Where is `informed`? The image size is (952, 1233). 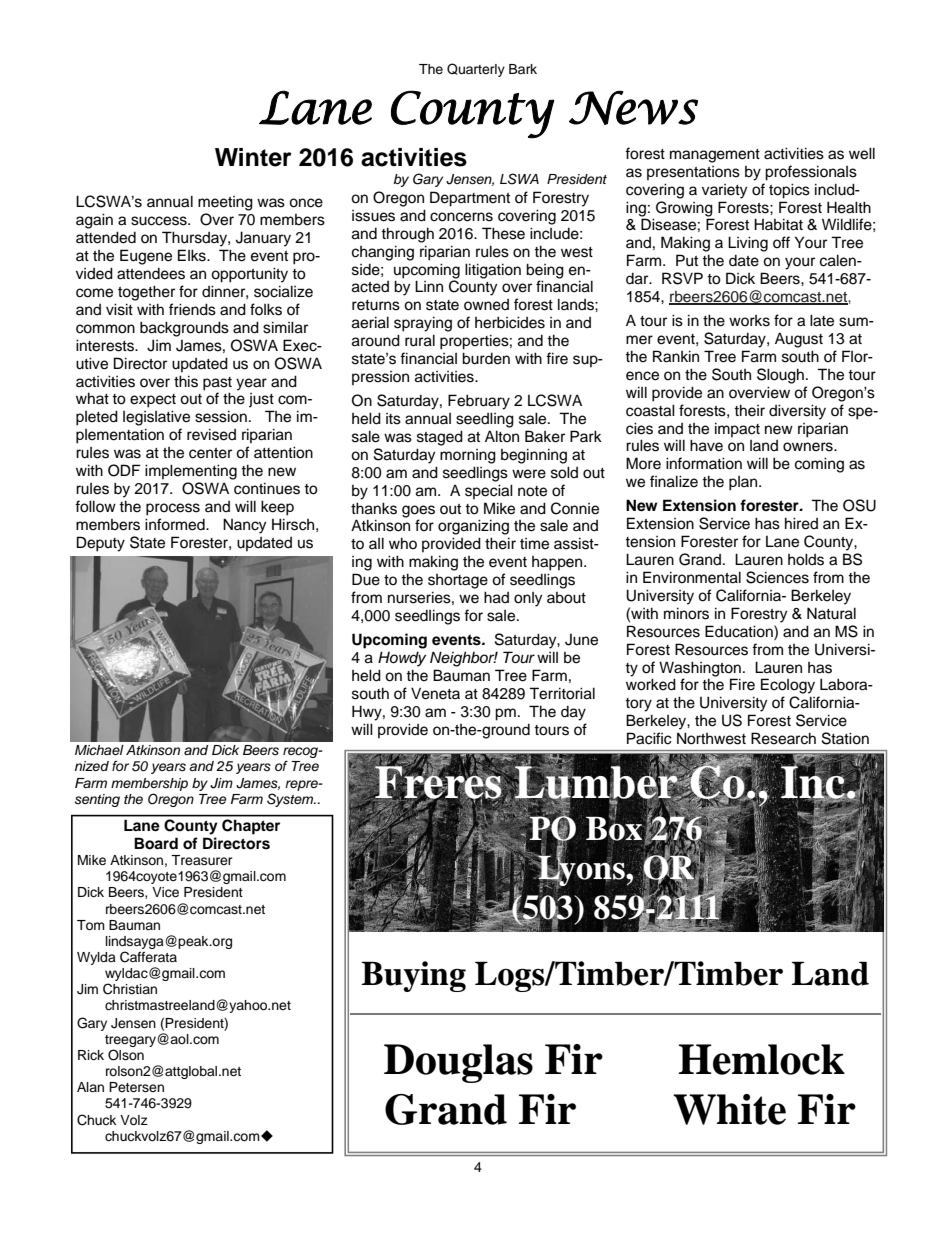 informed is located at coordinates (176, 524).
